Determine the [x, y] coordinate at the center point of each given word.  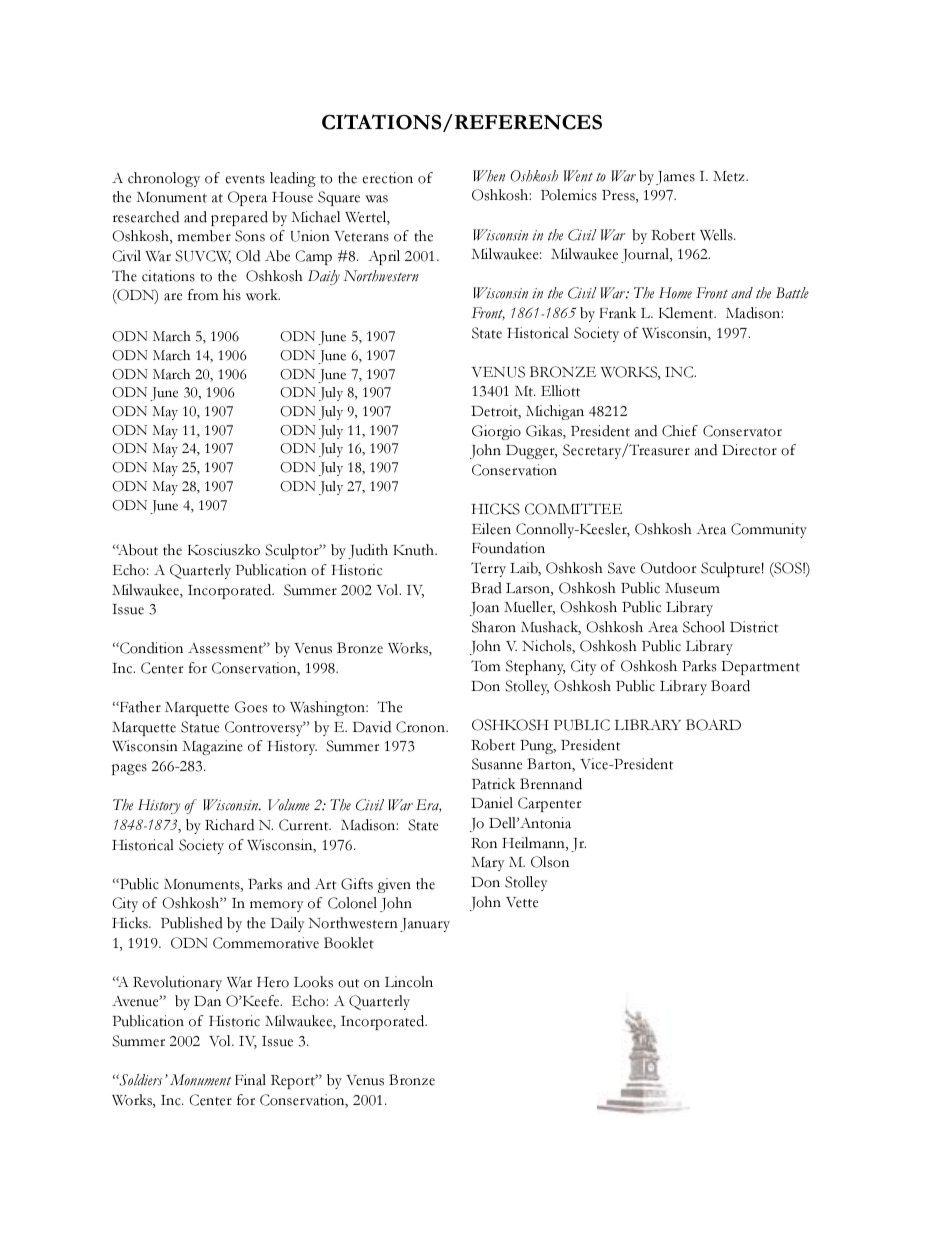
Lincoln [409, 982]
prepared [239, 218]
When [489, 176]
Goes [251, 707]
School [704, 627]
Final [250, 1080]
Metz [730, 176]
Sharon [494, 627]
